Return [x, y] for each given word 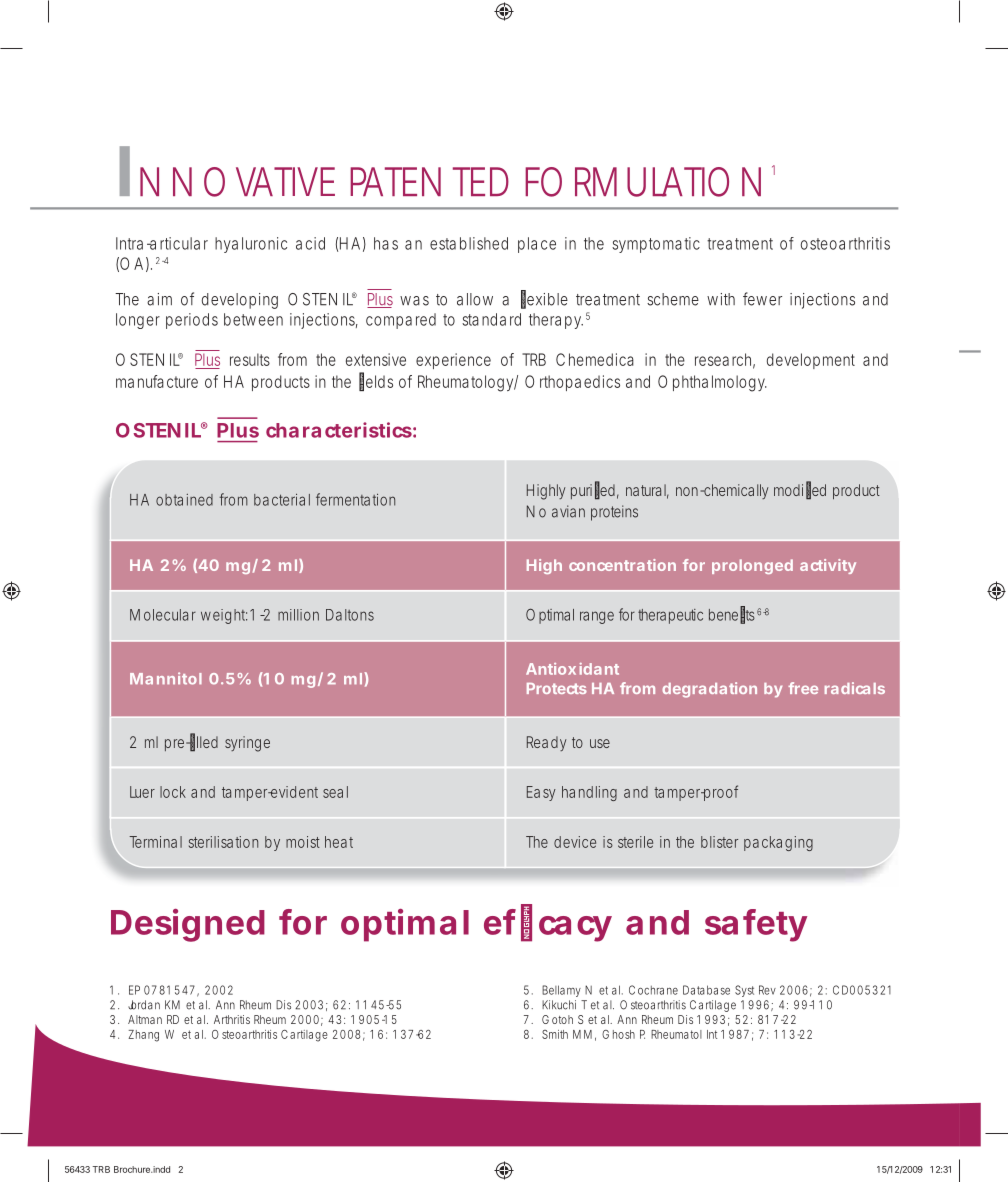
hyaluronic [251, 245]
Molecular [163, 615]
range [597, 617]
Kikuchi [559, 1005]
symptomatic [656, 245]
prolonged [752, 566]
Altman [145, 1019]
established [469, 243]
